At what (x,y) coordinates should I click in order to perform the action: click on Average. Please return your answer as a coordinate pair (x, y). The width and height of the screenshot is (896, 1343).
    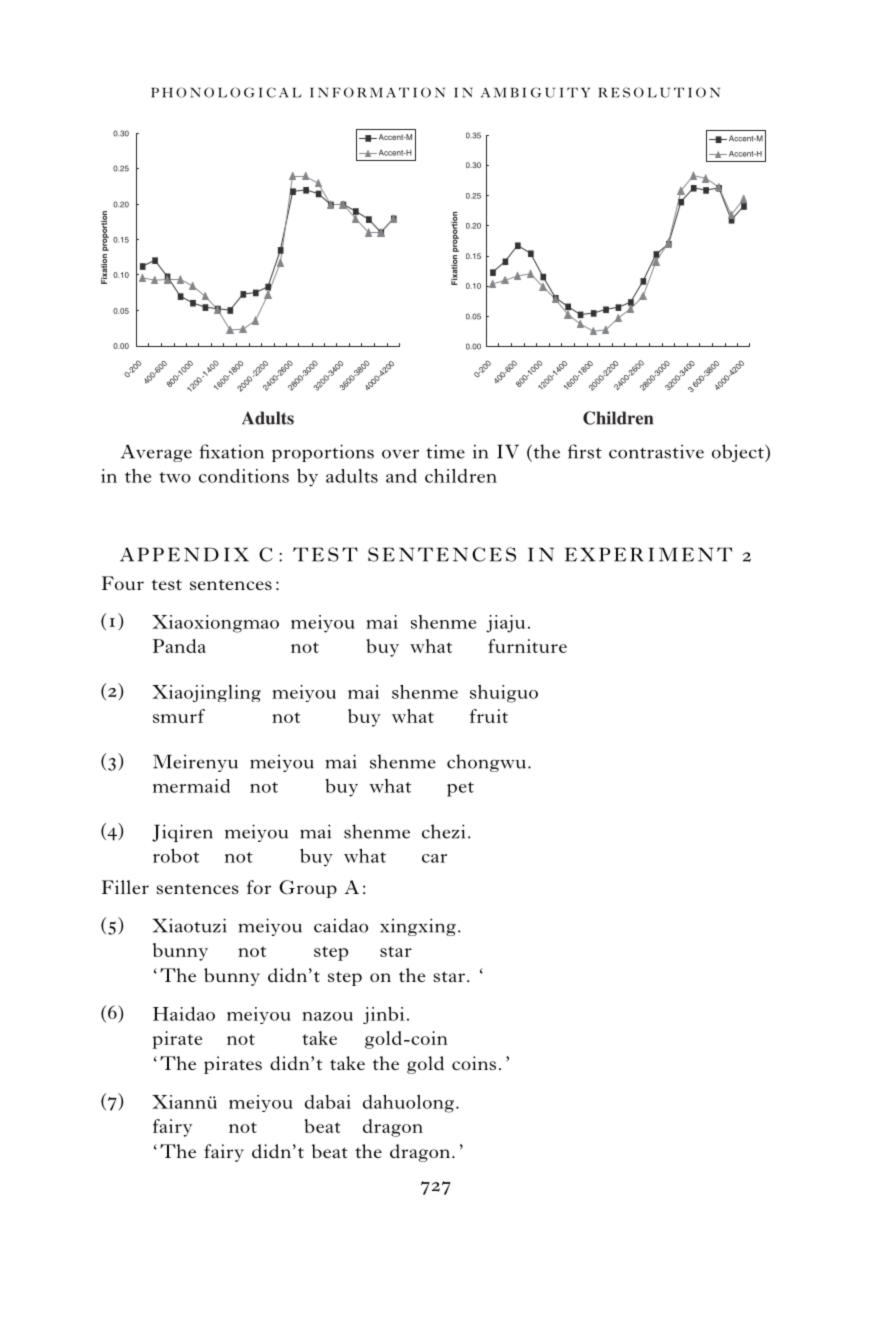
    Looking at the image, I should click on (156, 453).
